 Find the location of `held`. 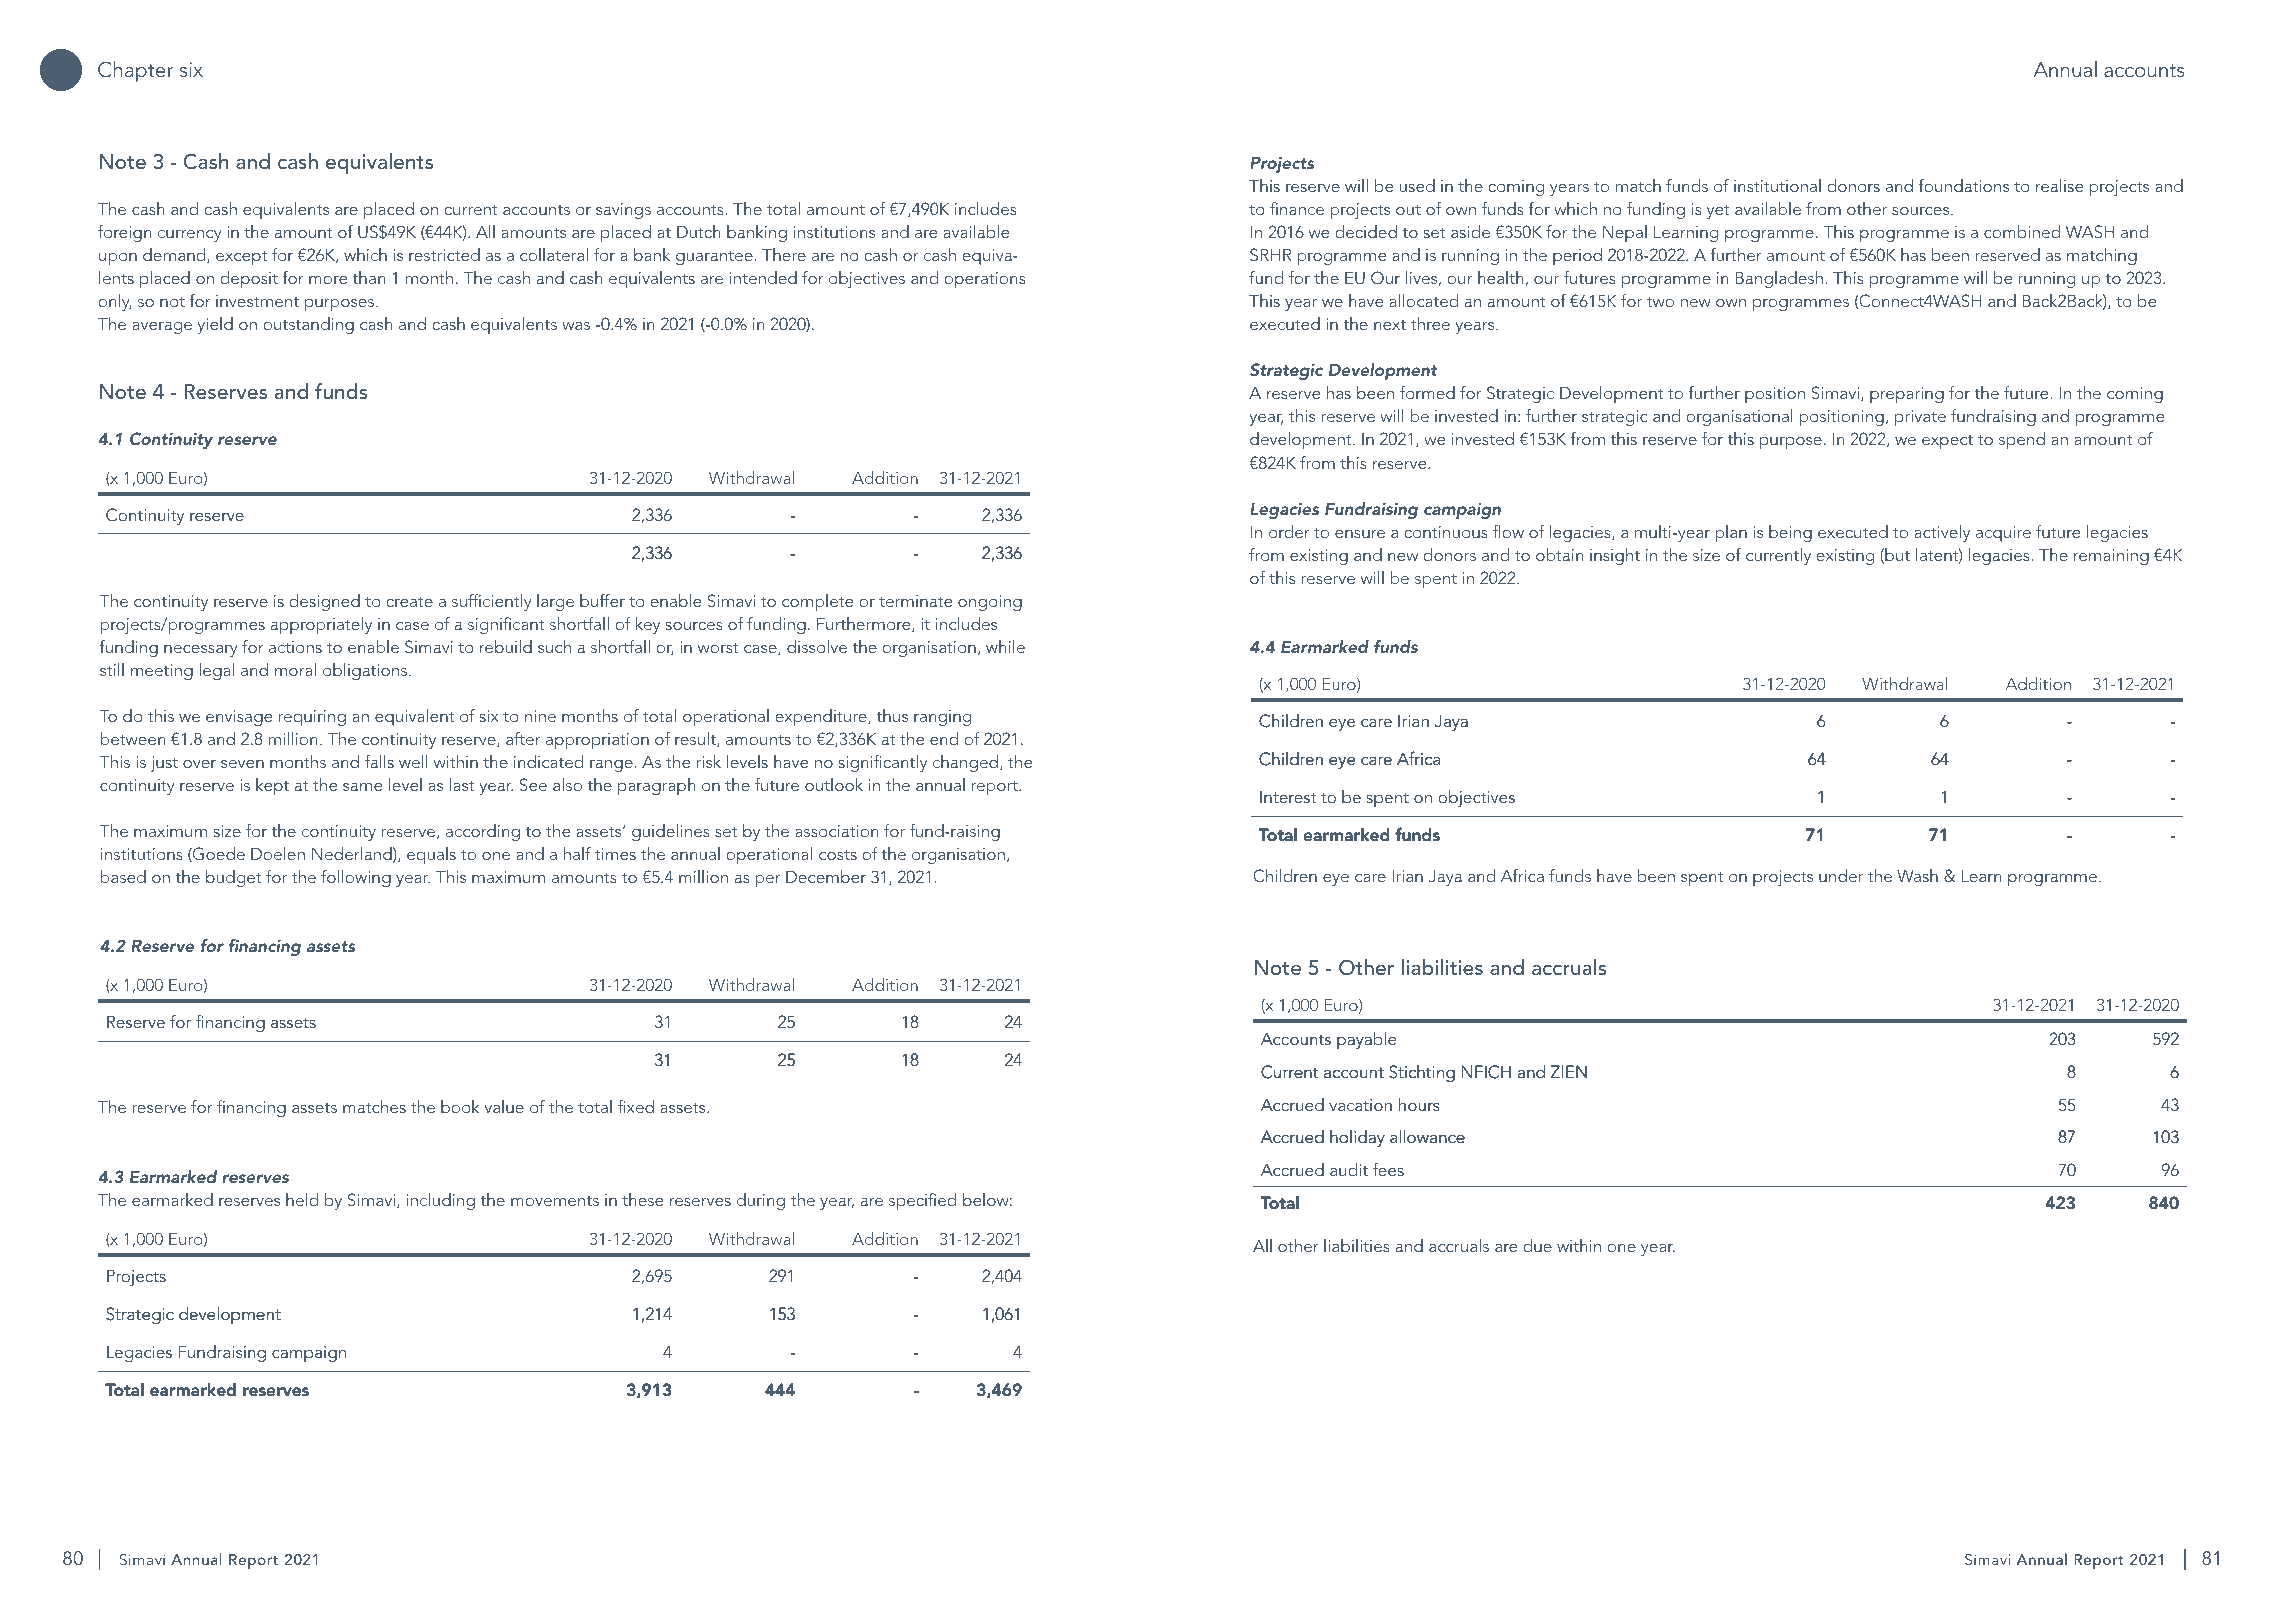

held is located at coordinates (302, 1199).
